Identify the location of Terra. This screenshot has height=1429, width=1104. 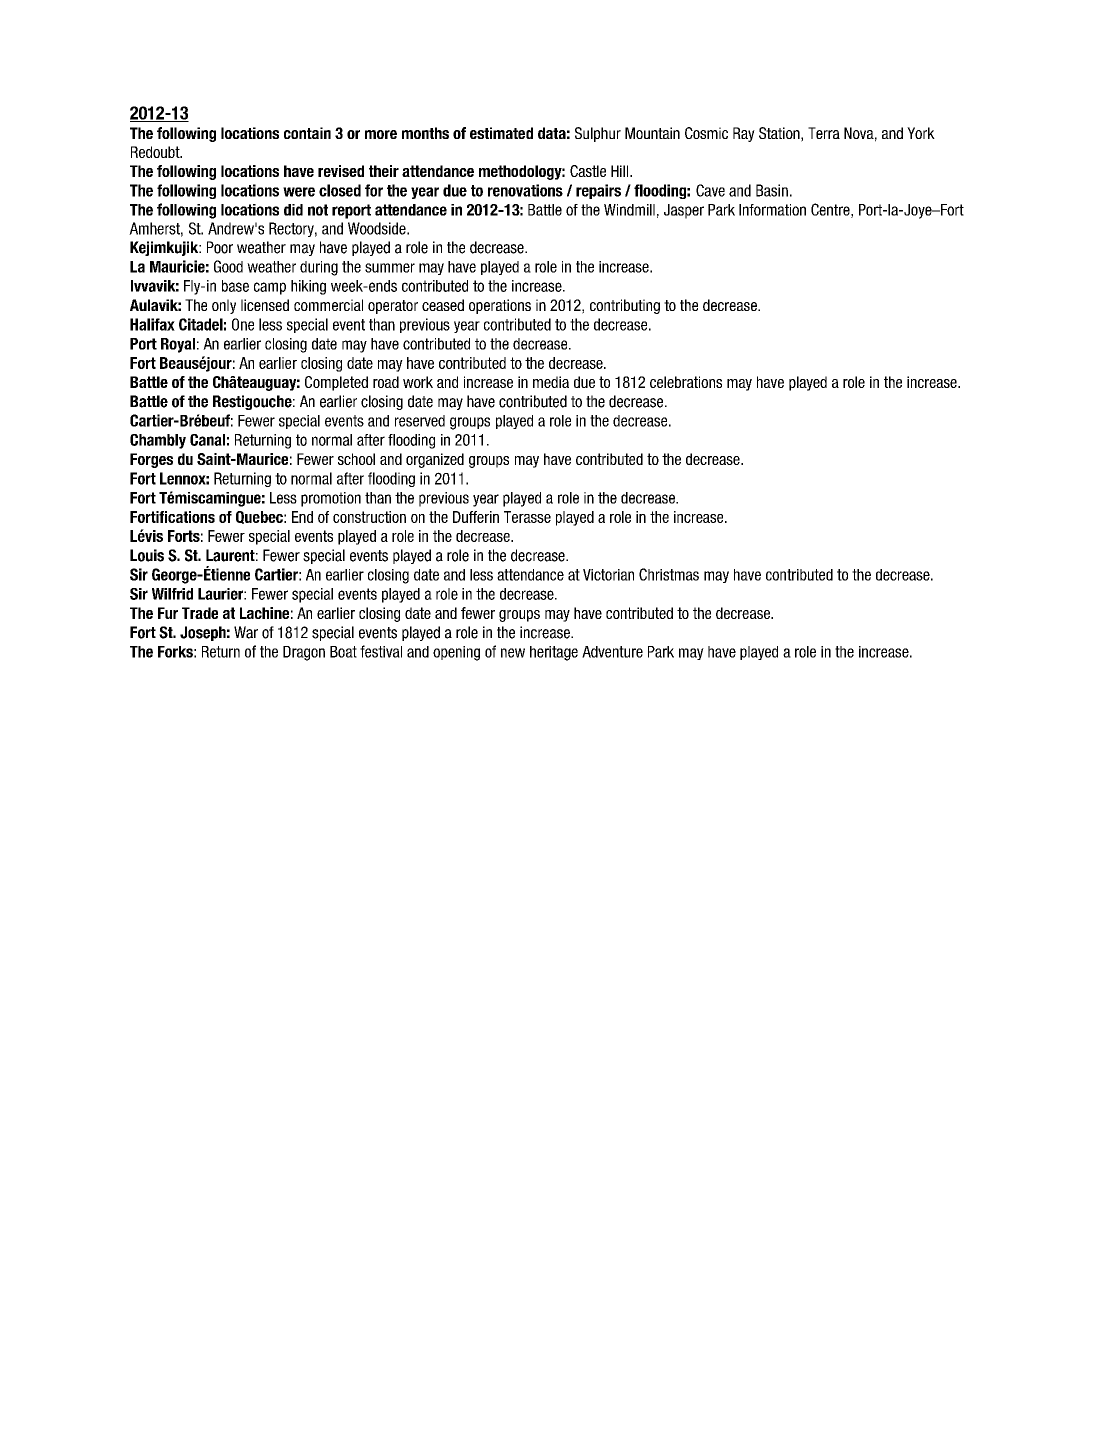
(824, 133).
